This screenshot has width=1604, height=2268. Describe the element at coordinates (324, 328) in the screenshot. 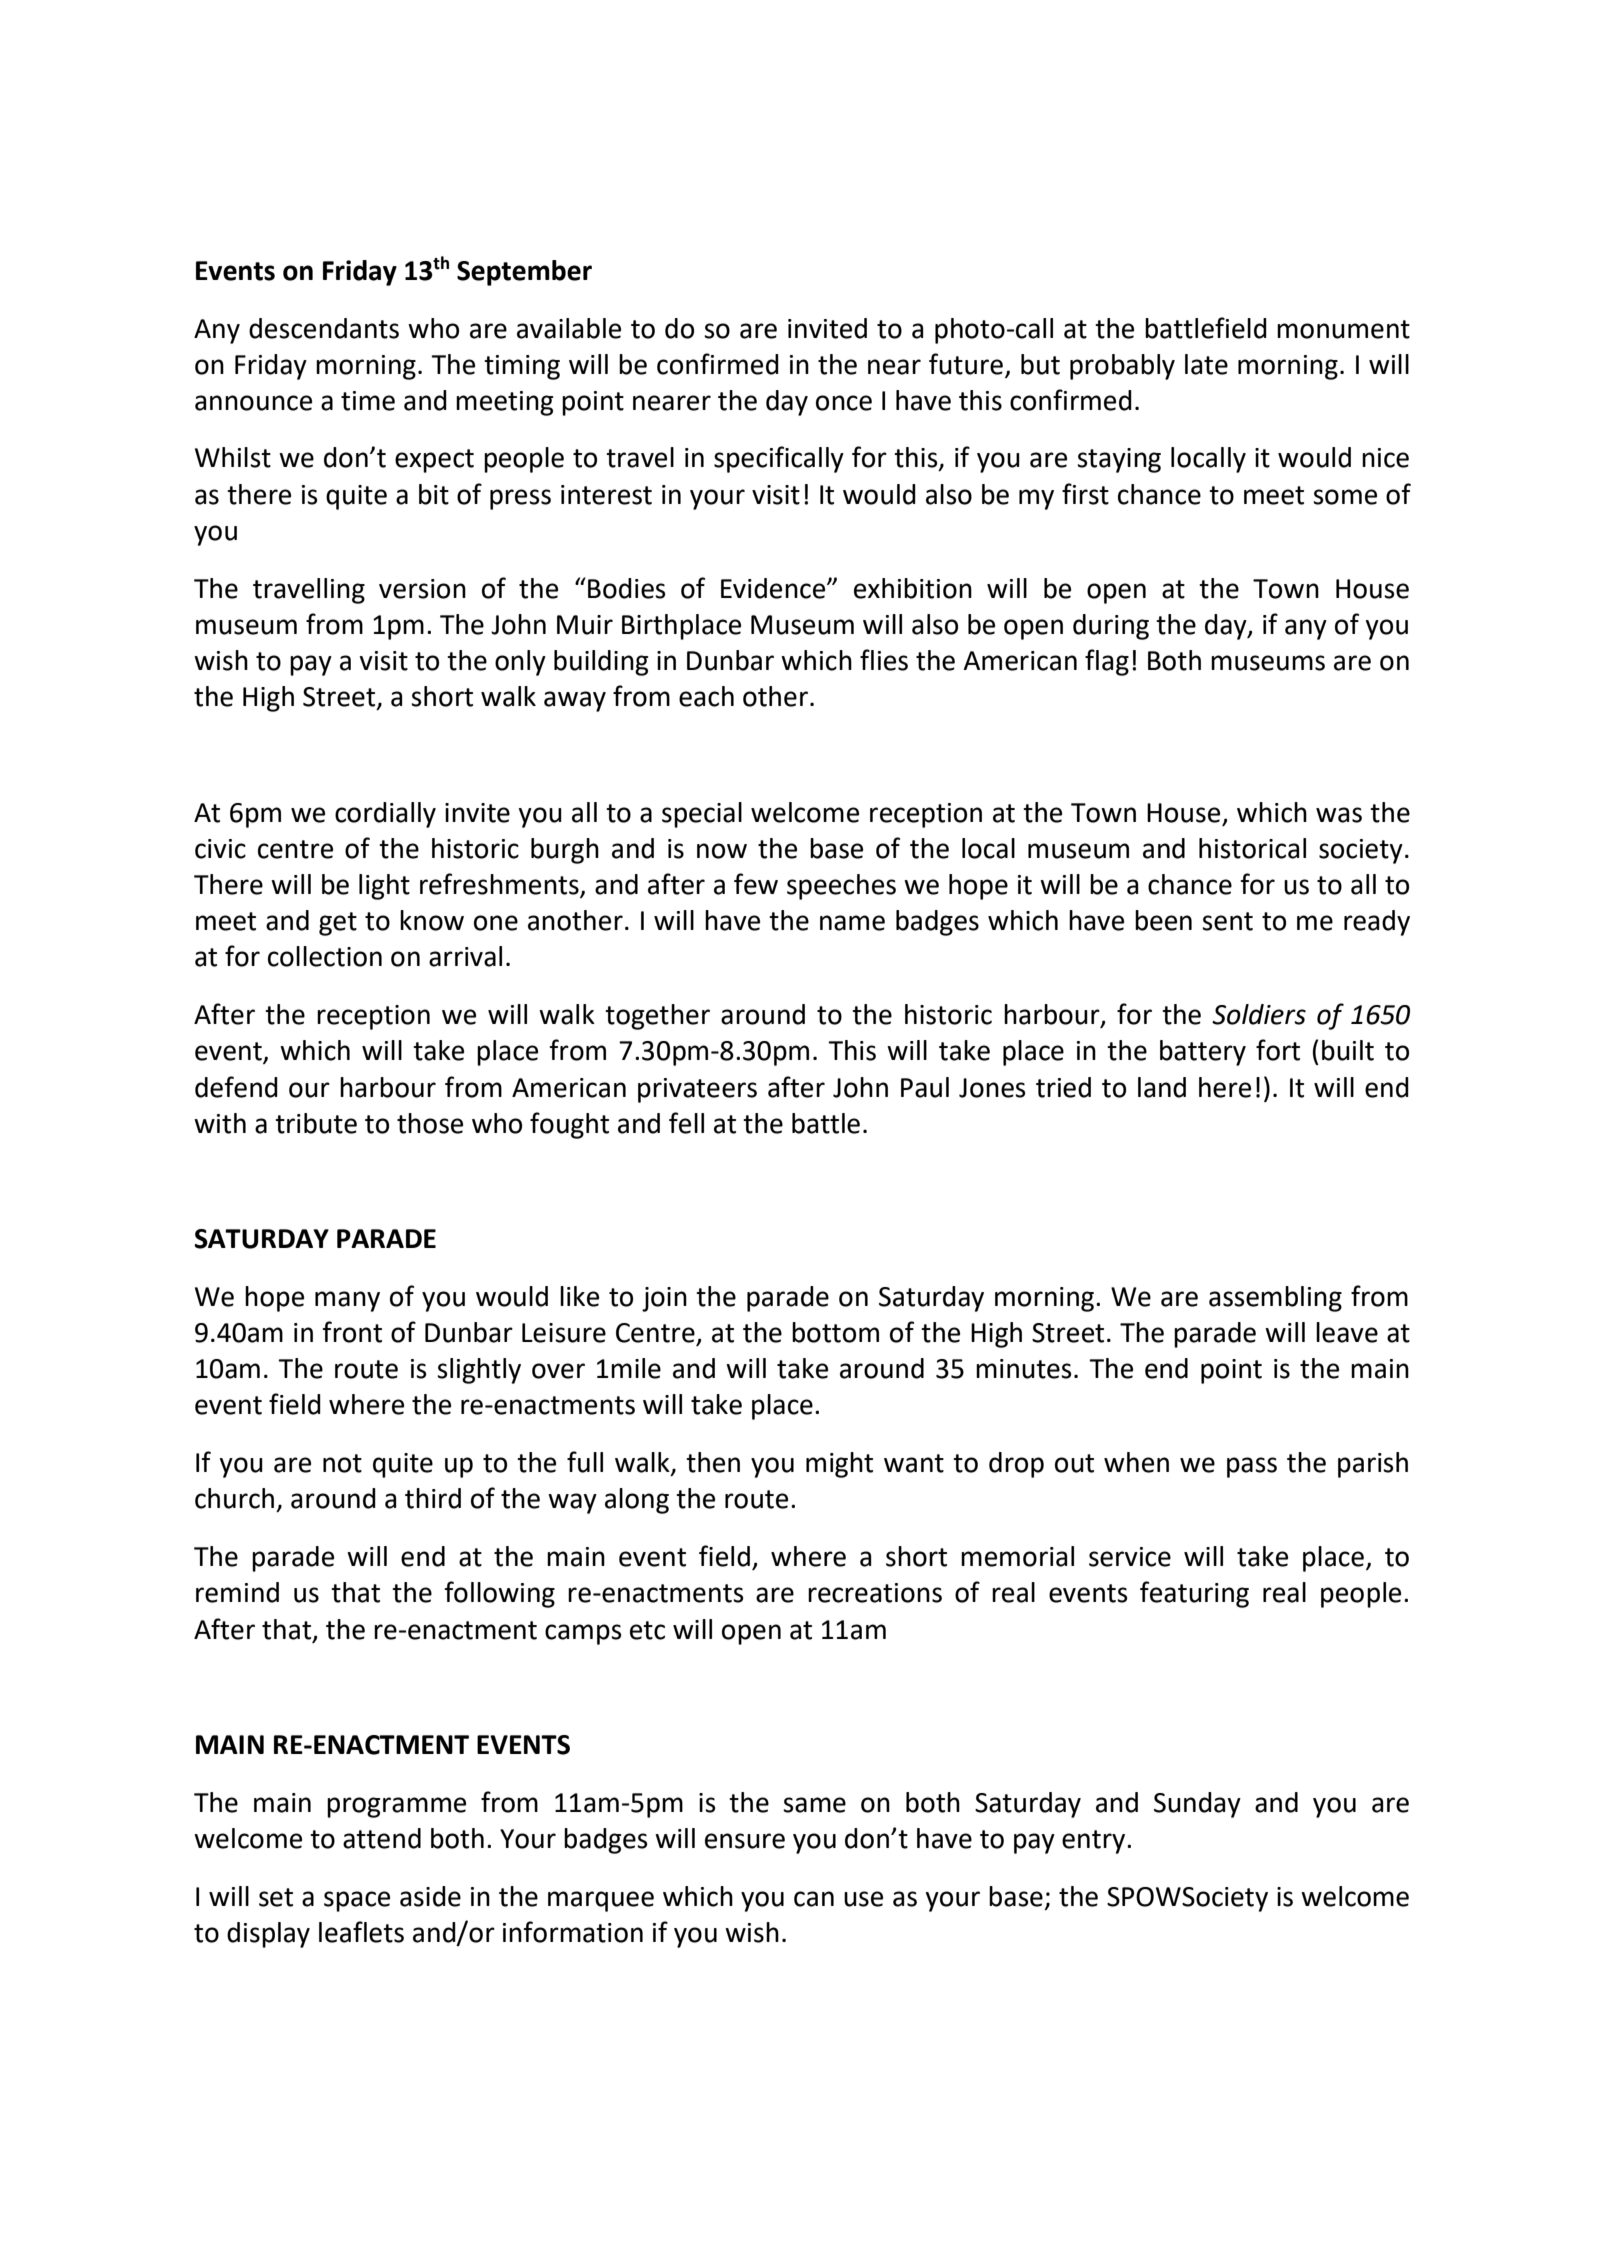

I see `descendants` at that location.
